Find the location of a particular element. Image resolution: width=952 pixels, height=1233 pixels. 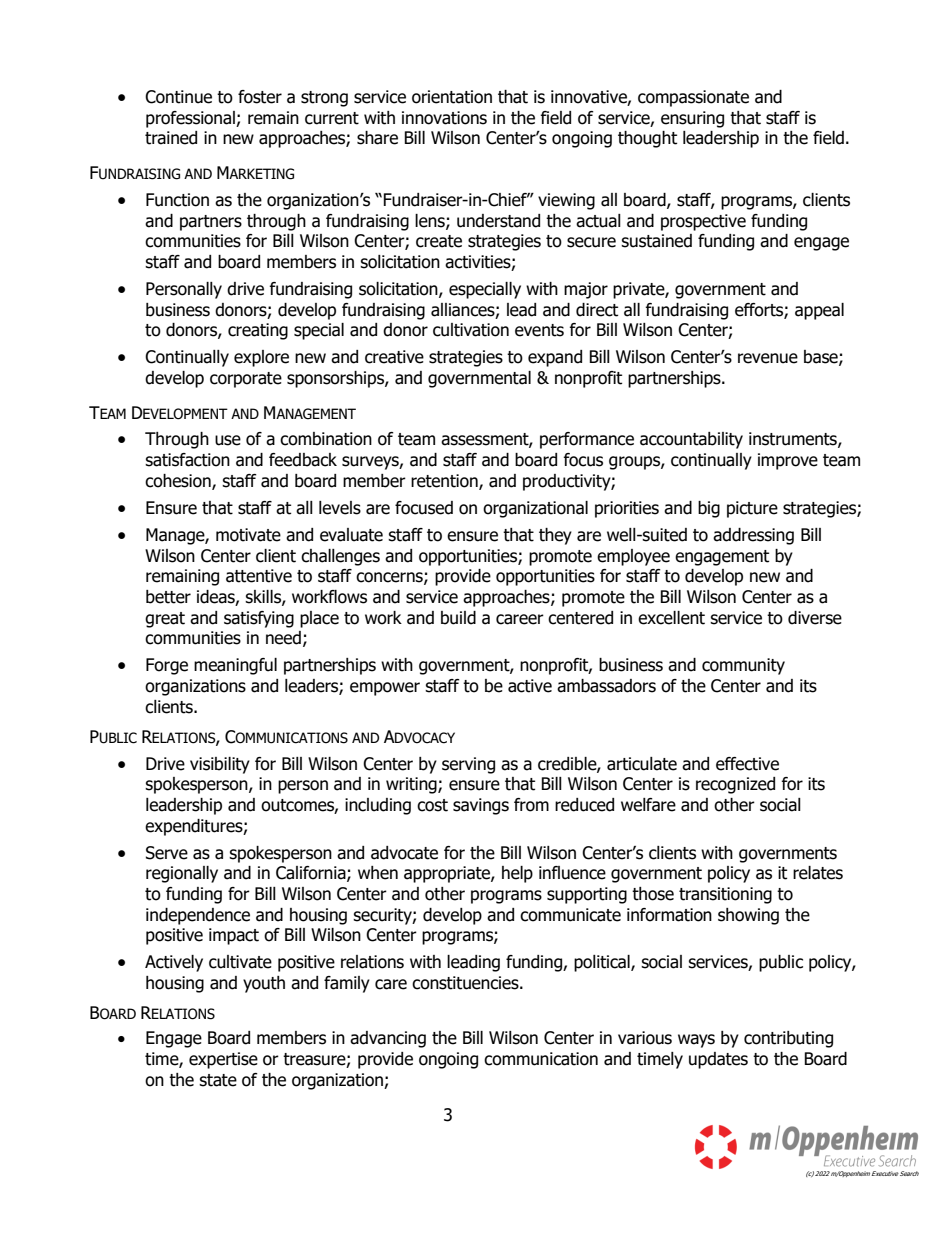

ensuring is located at coordinates (692, 119).
